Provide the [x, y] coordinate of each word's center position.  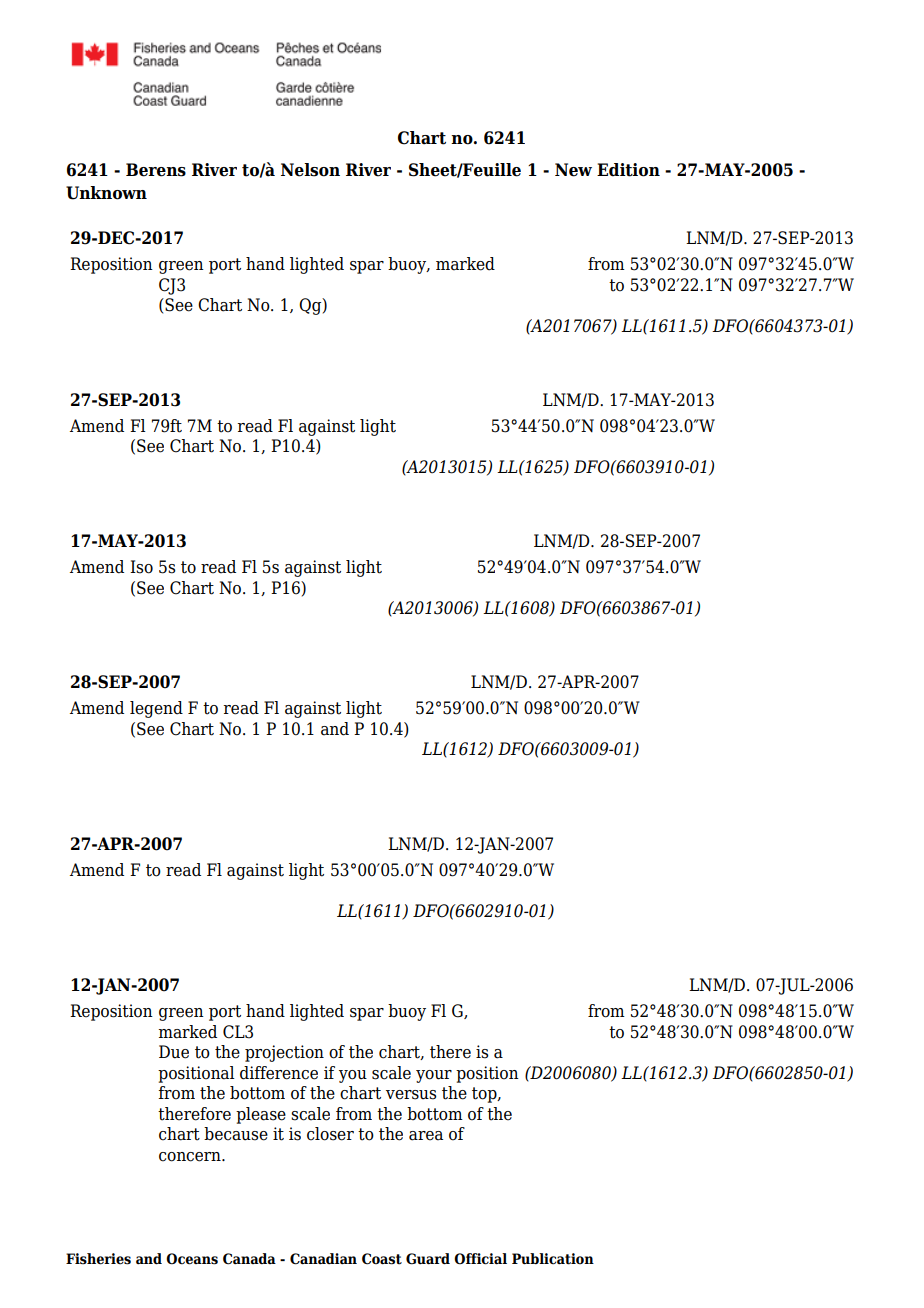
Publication [553, 1259]
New [573, 170]
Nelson [310, 170]
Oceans [192, 1259]
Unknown [106, 193]
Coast [382, 1259]
